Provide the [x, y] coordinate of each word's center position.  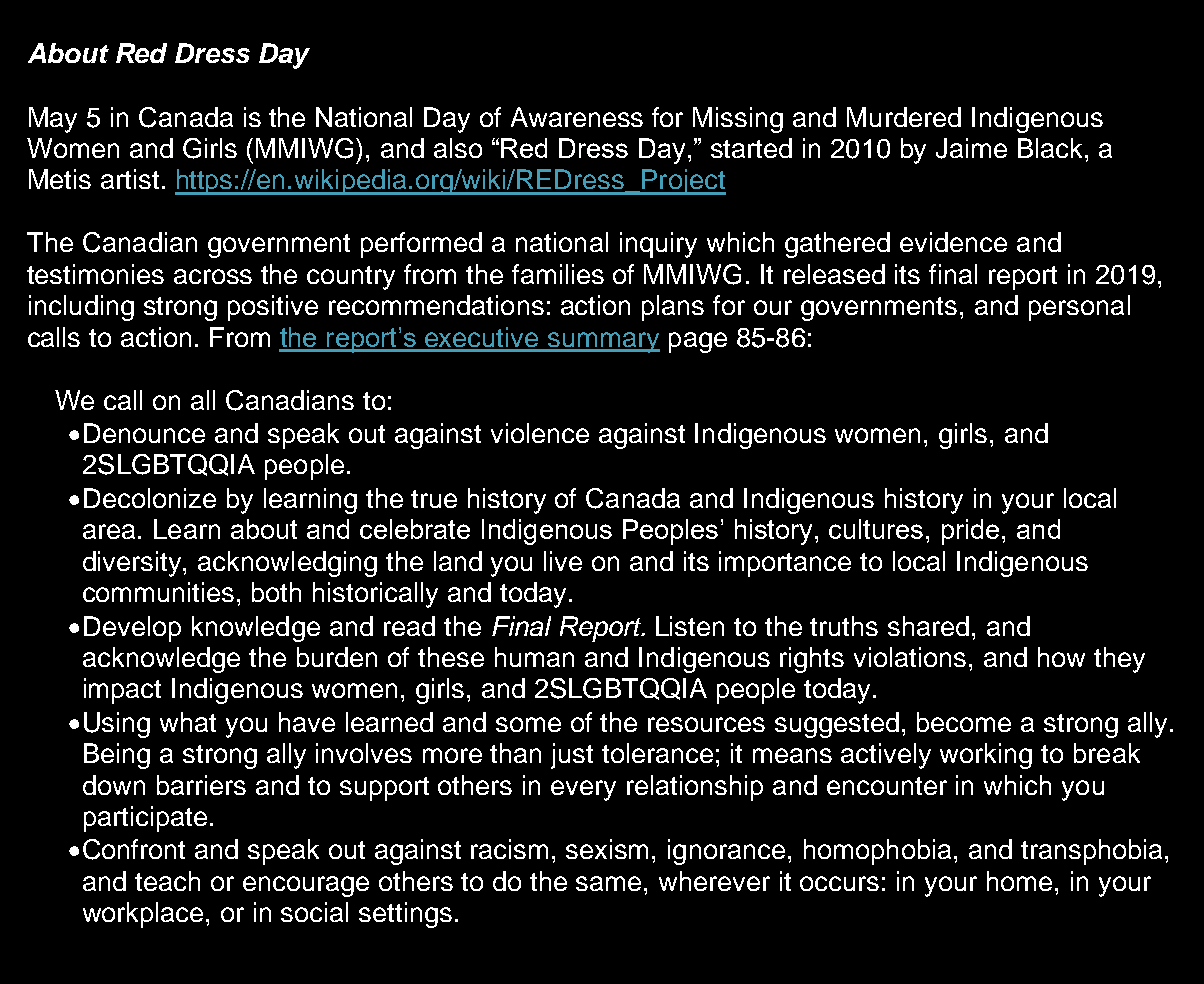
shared [928, 626]
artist [130, 179]
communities [158, 592]
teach [167, 881]
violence [540, 433]
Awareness [577, 117]
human [534, 657]
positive [273, 308]
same [610, 883]
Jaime [971, 148]
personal [1079, 308]
